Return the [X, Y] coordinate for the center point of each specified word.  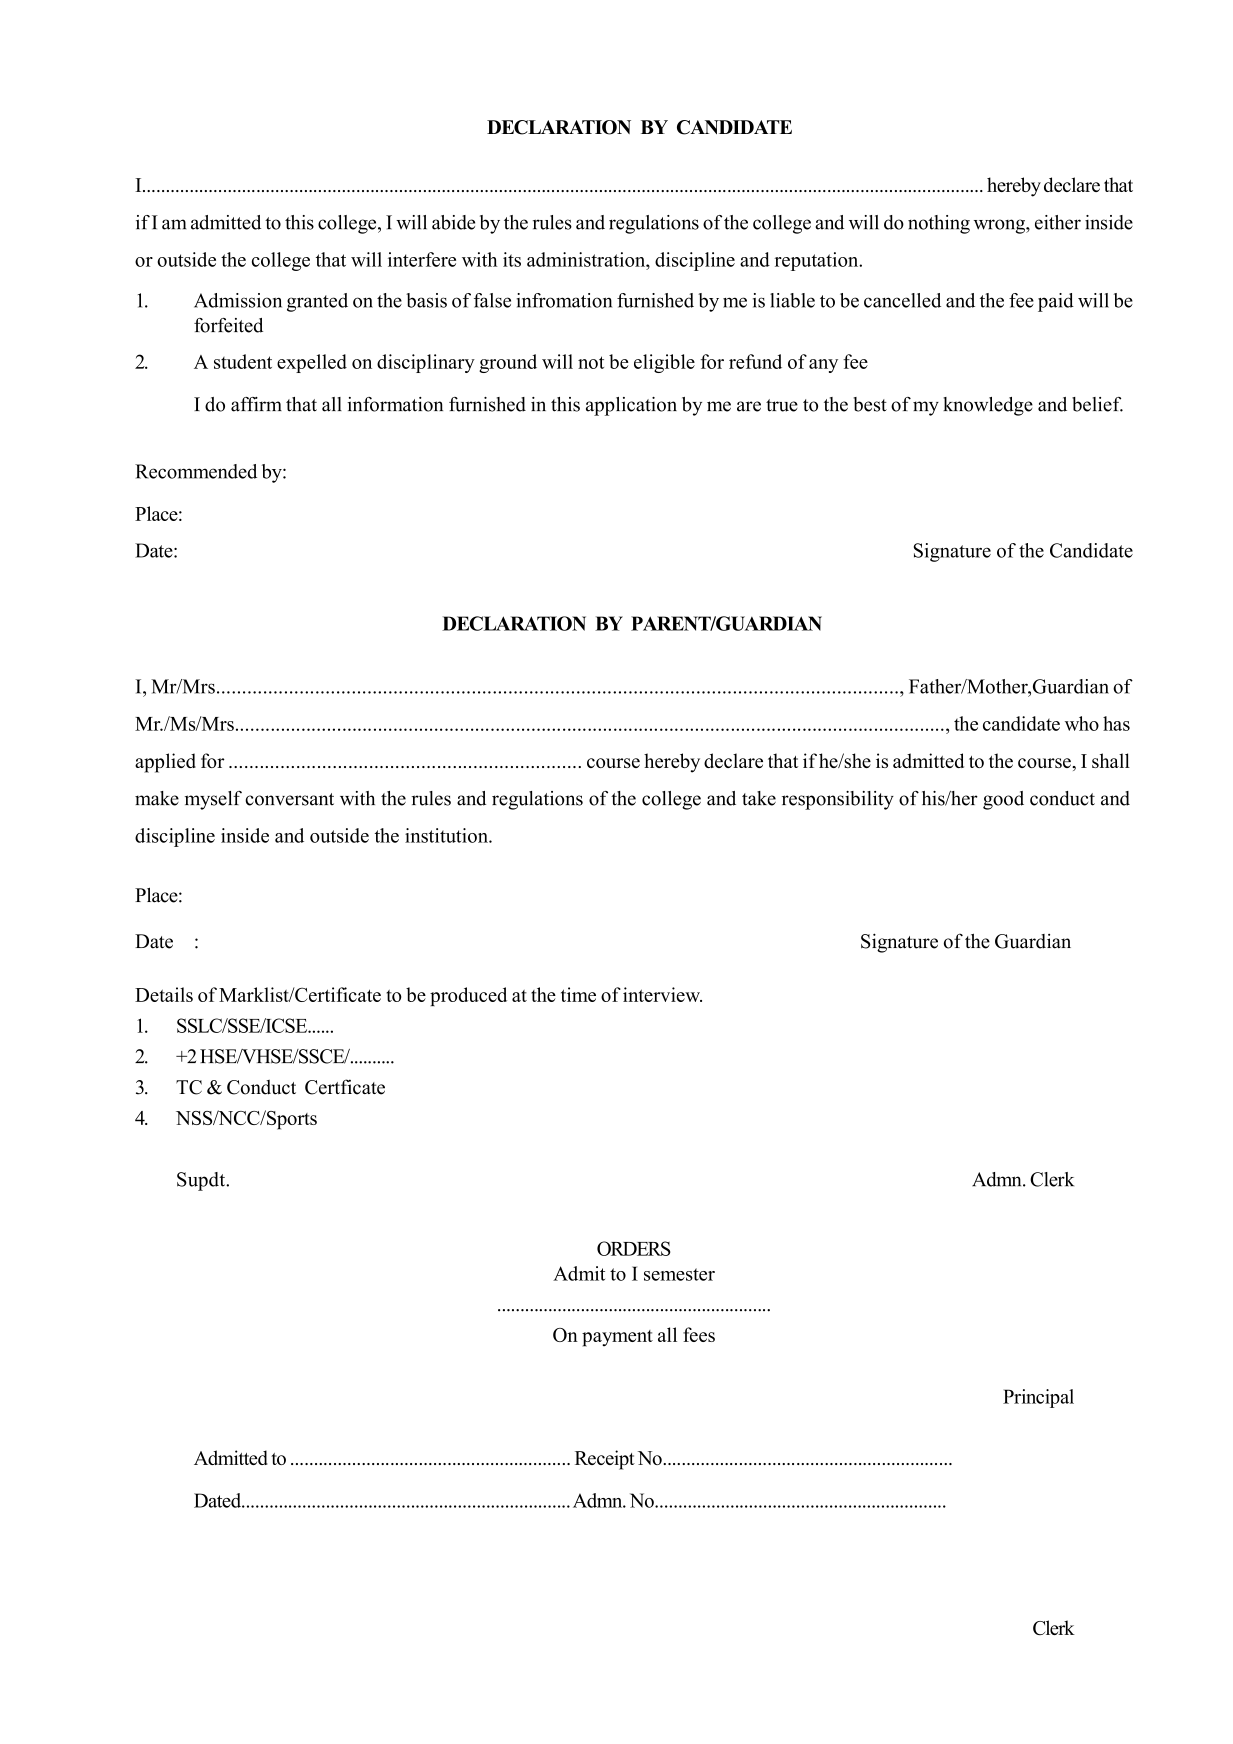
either [1058, 222]
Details [164, 994]
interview [662, 994]
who [1082, 723]
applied [165, 763]
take [759, 798]
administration [587, 259]
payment [617, 1338]
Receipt [605, 1460]
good [1003, 800]
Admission [238, 300]
